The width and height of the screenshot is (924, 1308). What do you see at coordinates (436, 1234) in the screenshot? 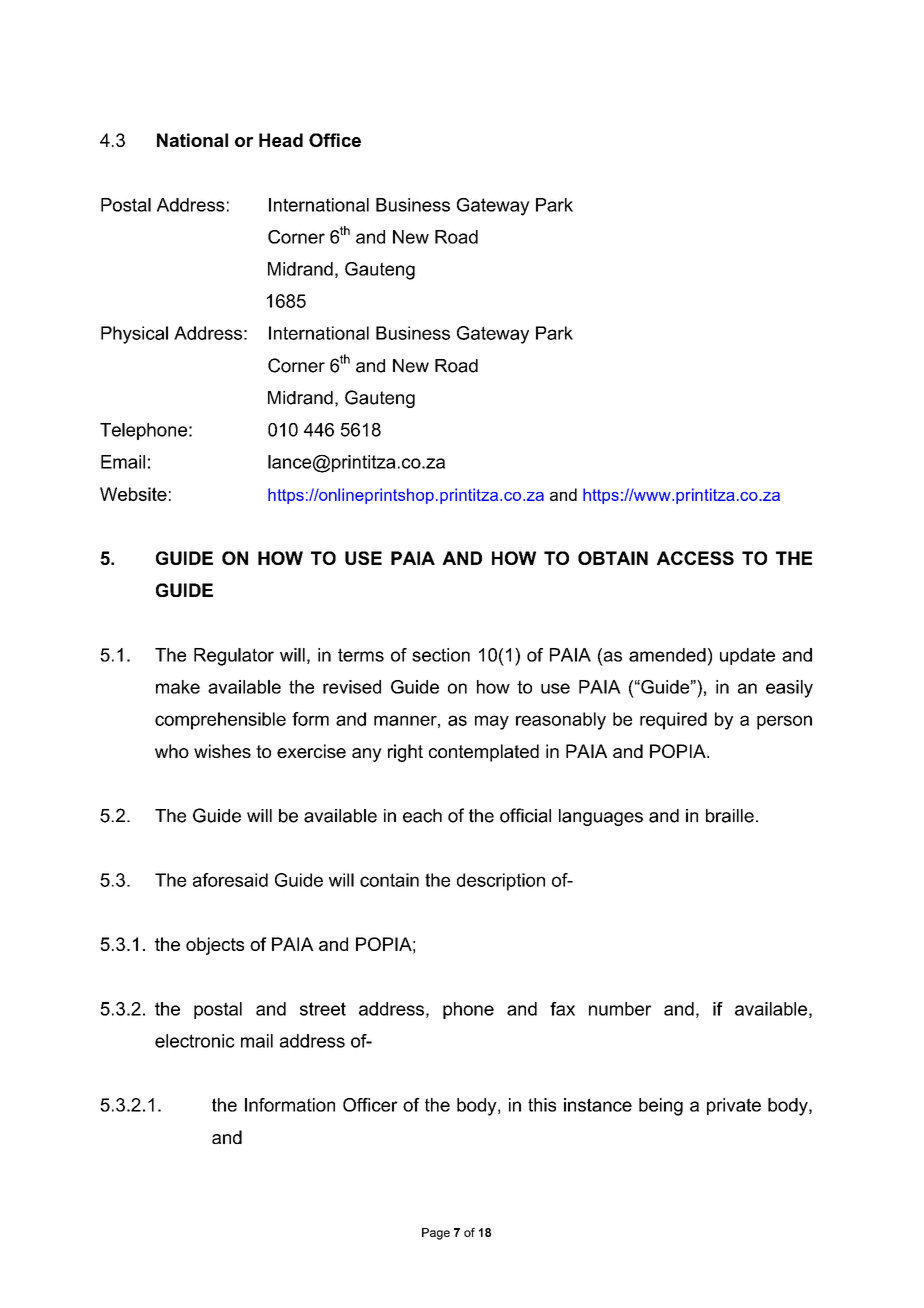
I see `Page` at bounding box center [436, 1234].
